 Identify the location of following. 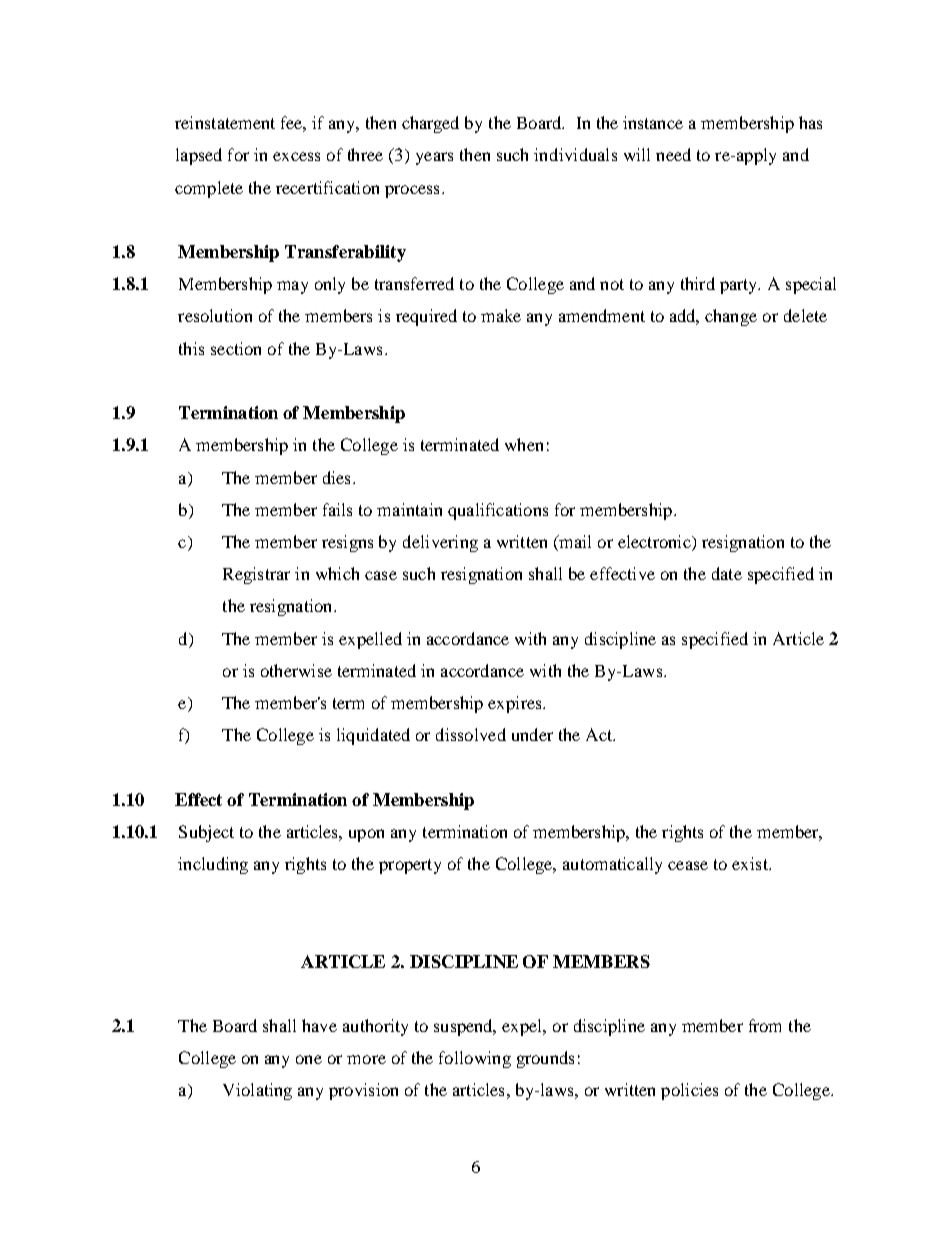
(475, 1059).
